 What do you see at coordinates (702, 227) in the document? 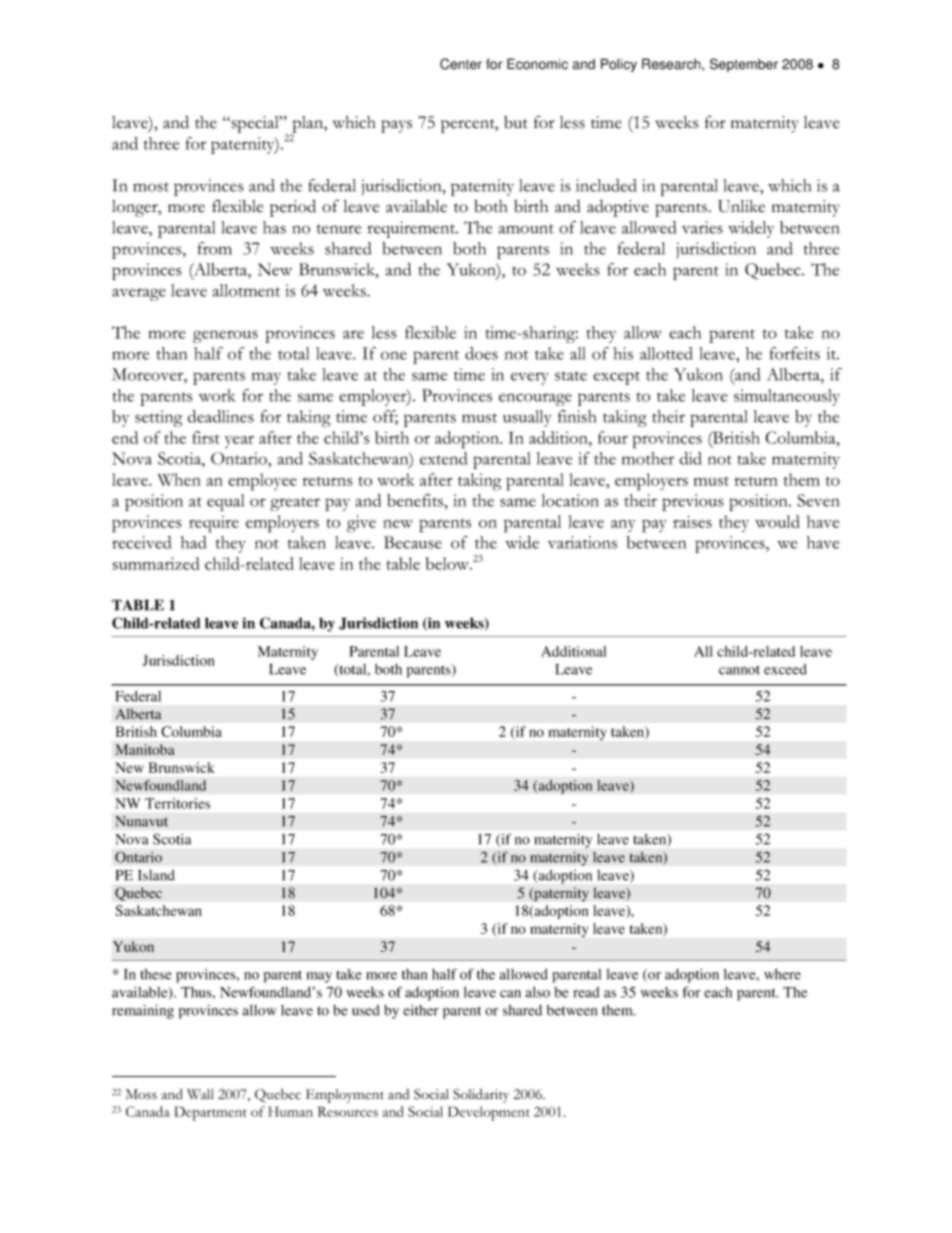
I see `varies` at bounding box center [702, 227].
